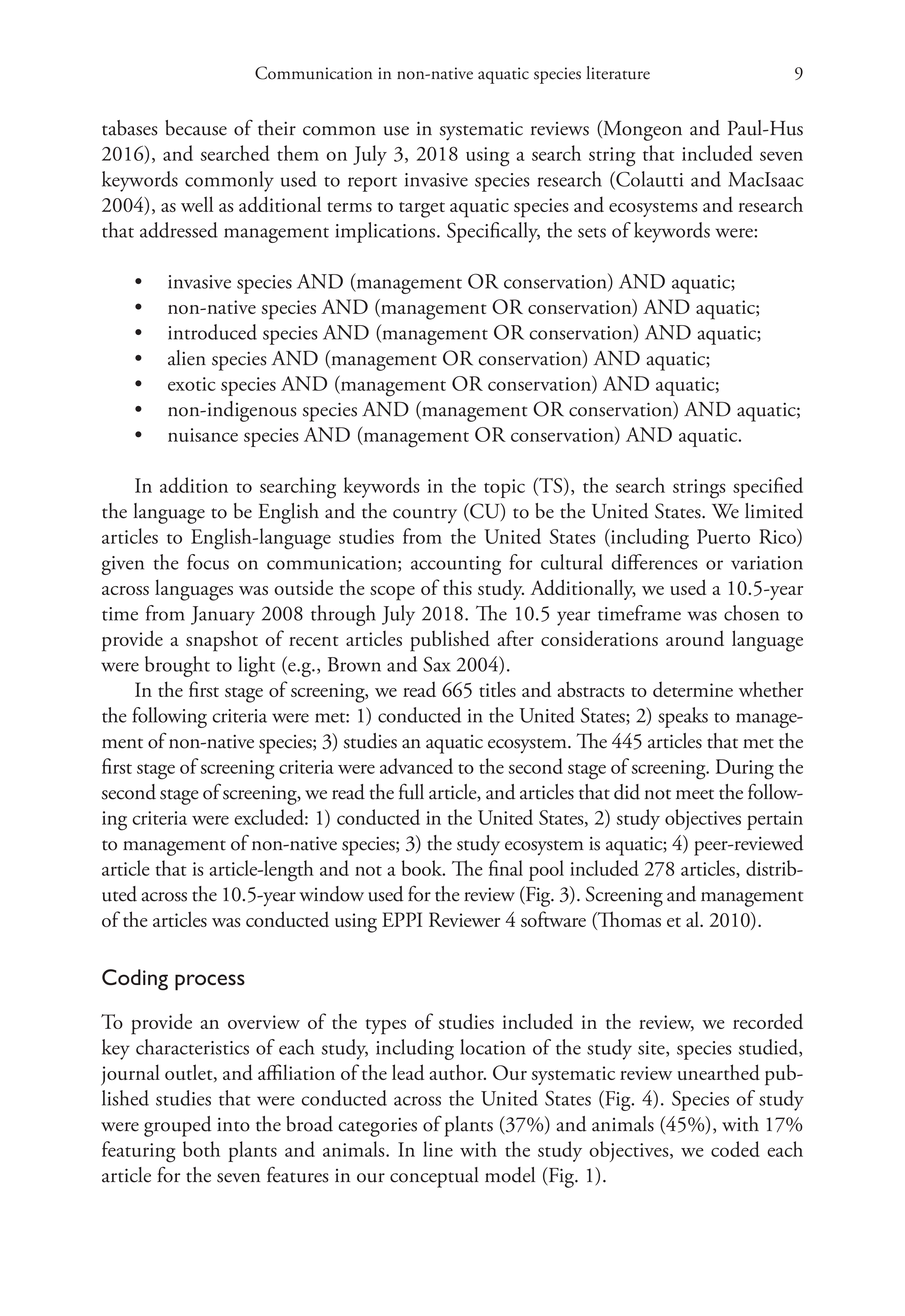  Describe the element at coordinates (201, 1149) in the screenshot. I see `both` at that location.
